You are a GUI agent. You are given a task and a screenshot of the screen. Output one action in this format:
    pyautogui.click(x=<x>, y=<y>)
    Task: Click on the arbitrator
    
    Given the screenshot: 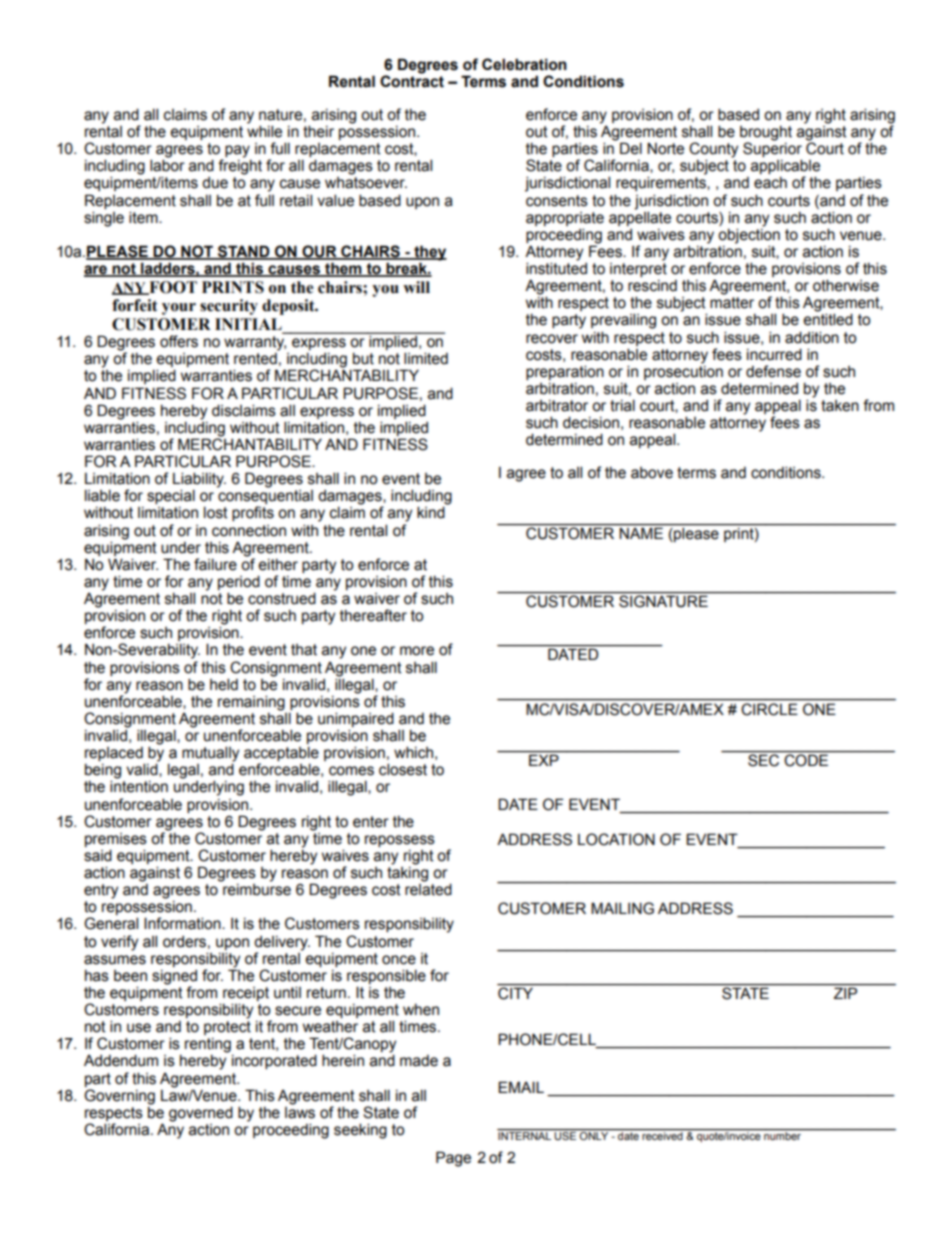 What is the action you would take?
    pyautogui.click(x=557, y=406)
